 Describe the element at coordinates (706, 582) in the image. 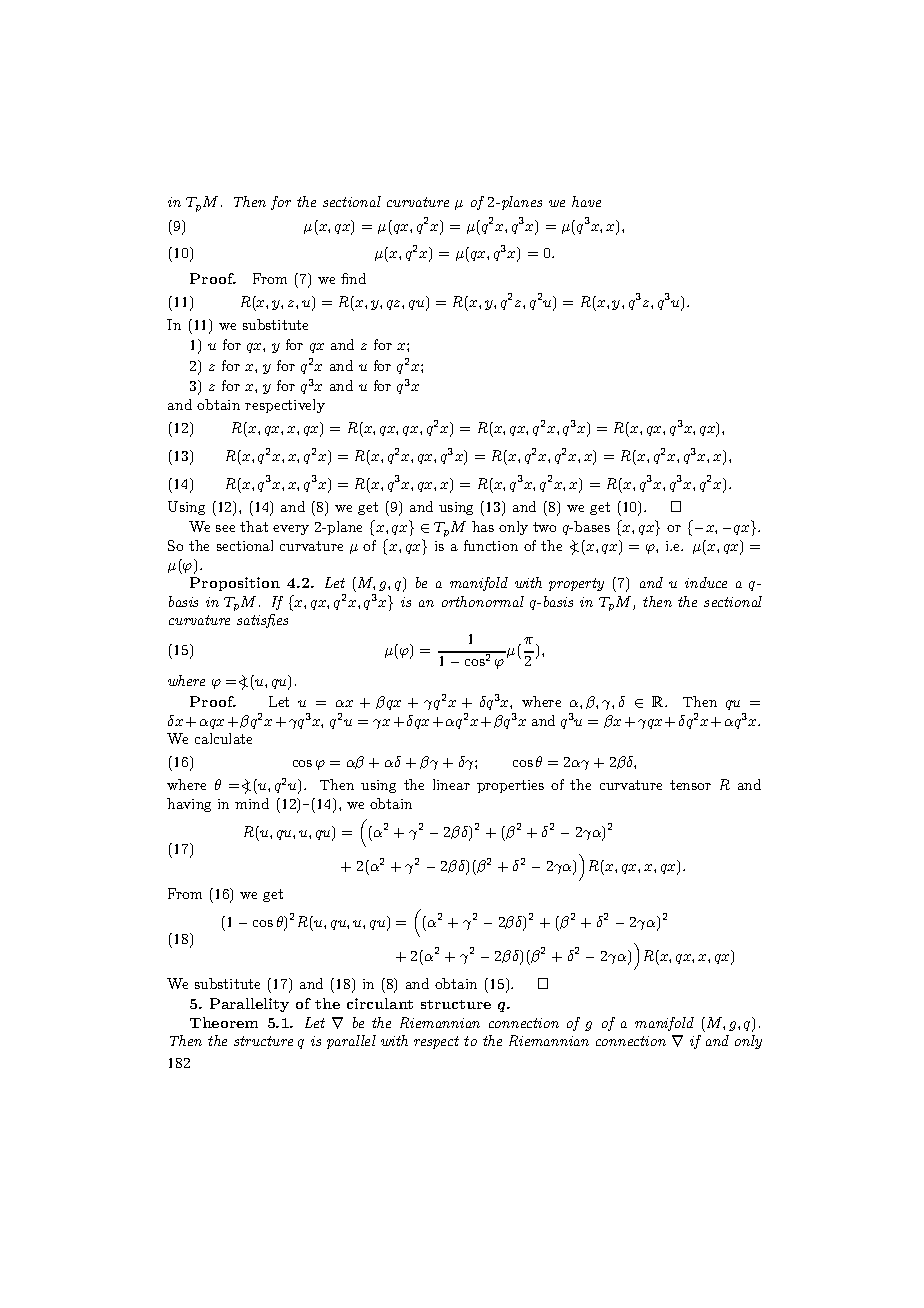

I see `induce` at that location.
